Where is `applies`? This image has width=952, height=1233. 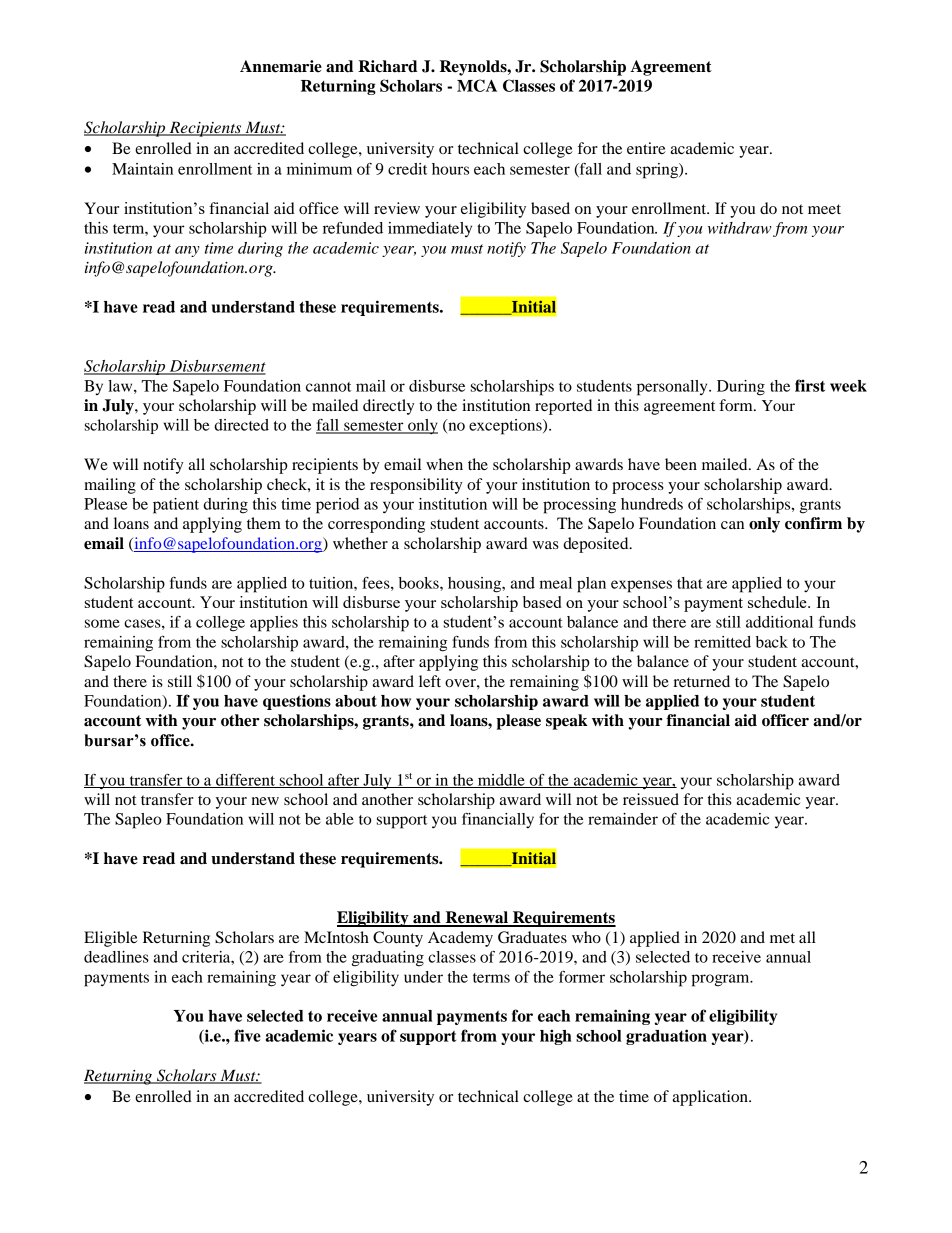
applies is located at coordinates (274, 624).
